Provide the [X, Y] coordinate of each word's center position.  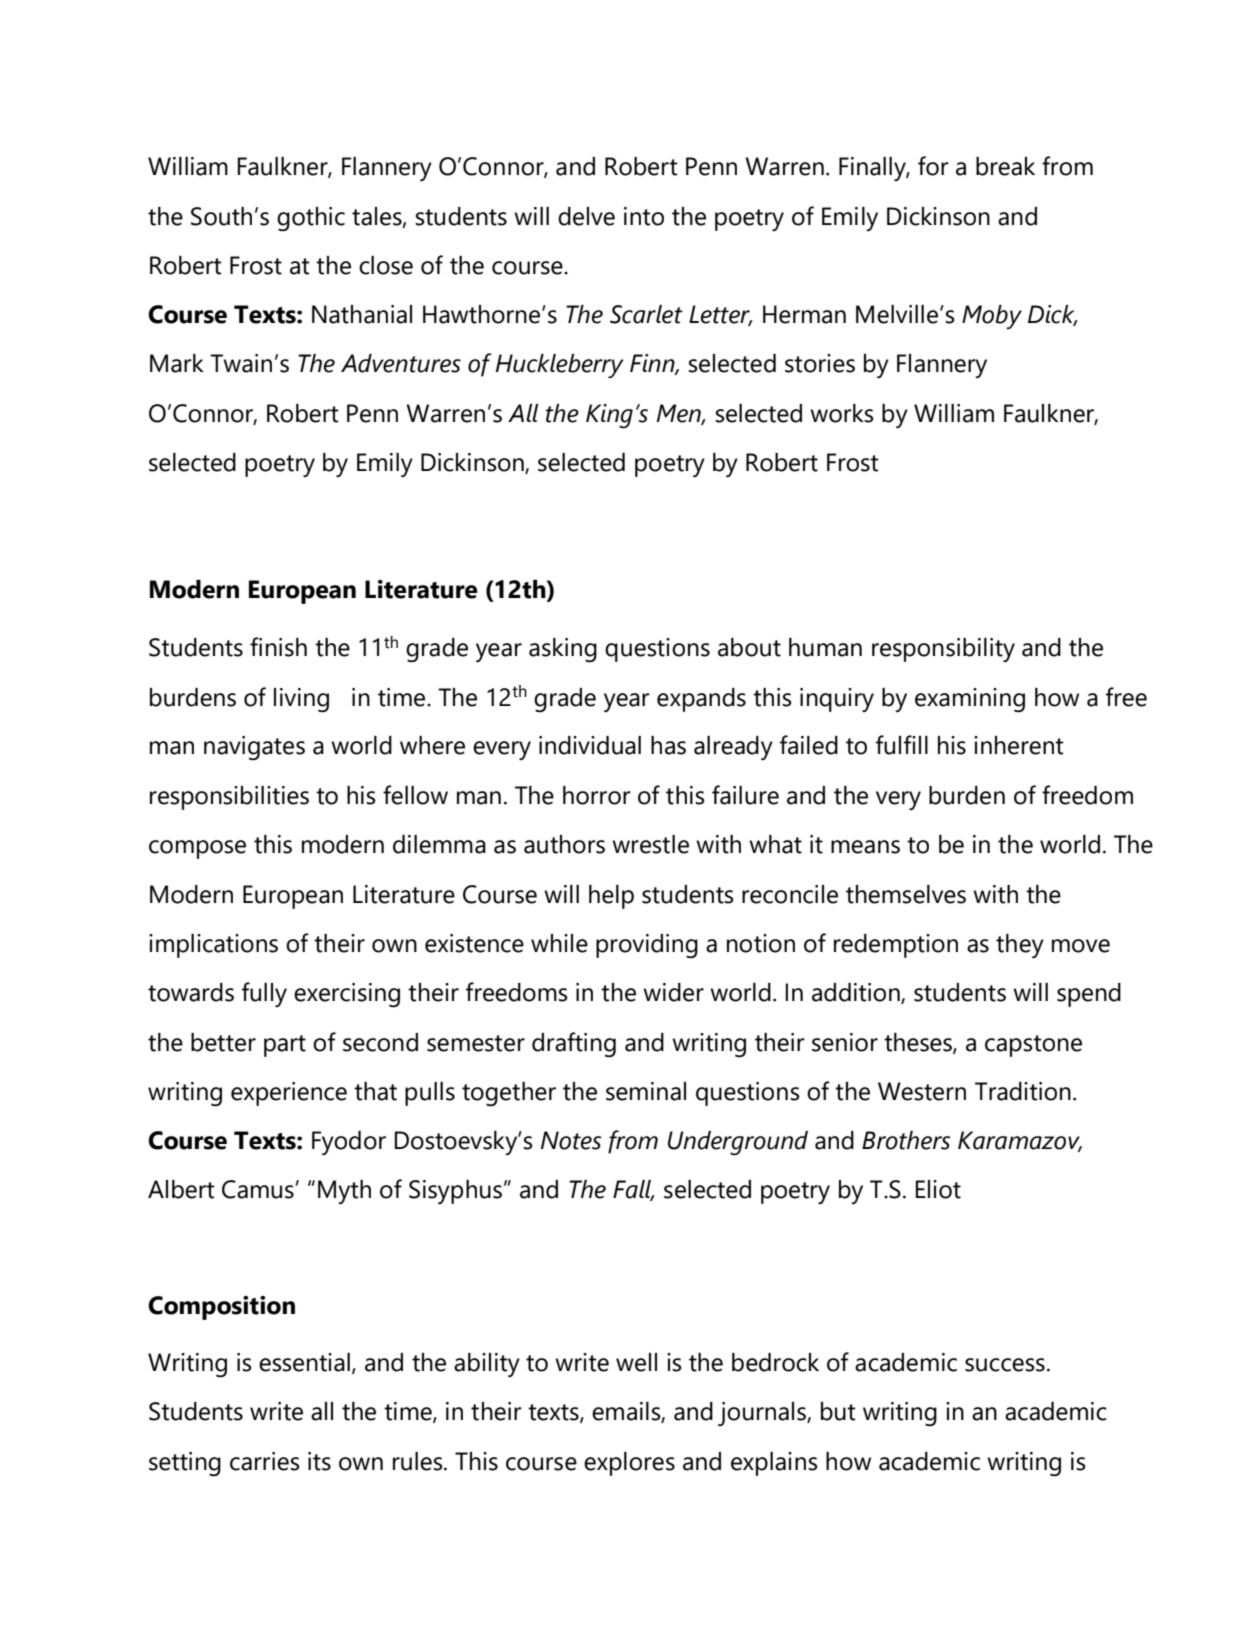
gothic [311, 219]
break [1005, 166]
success [1005, 1365]
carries [265, 1461]
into [644, 216]
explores [629, 1464]
